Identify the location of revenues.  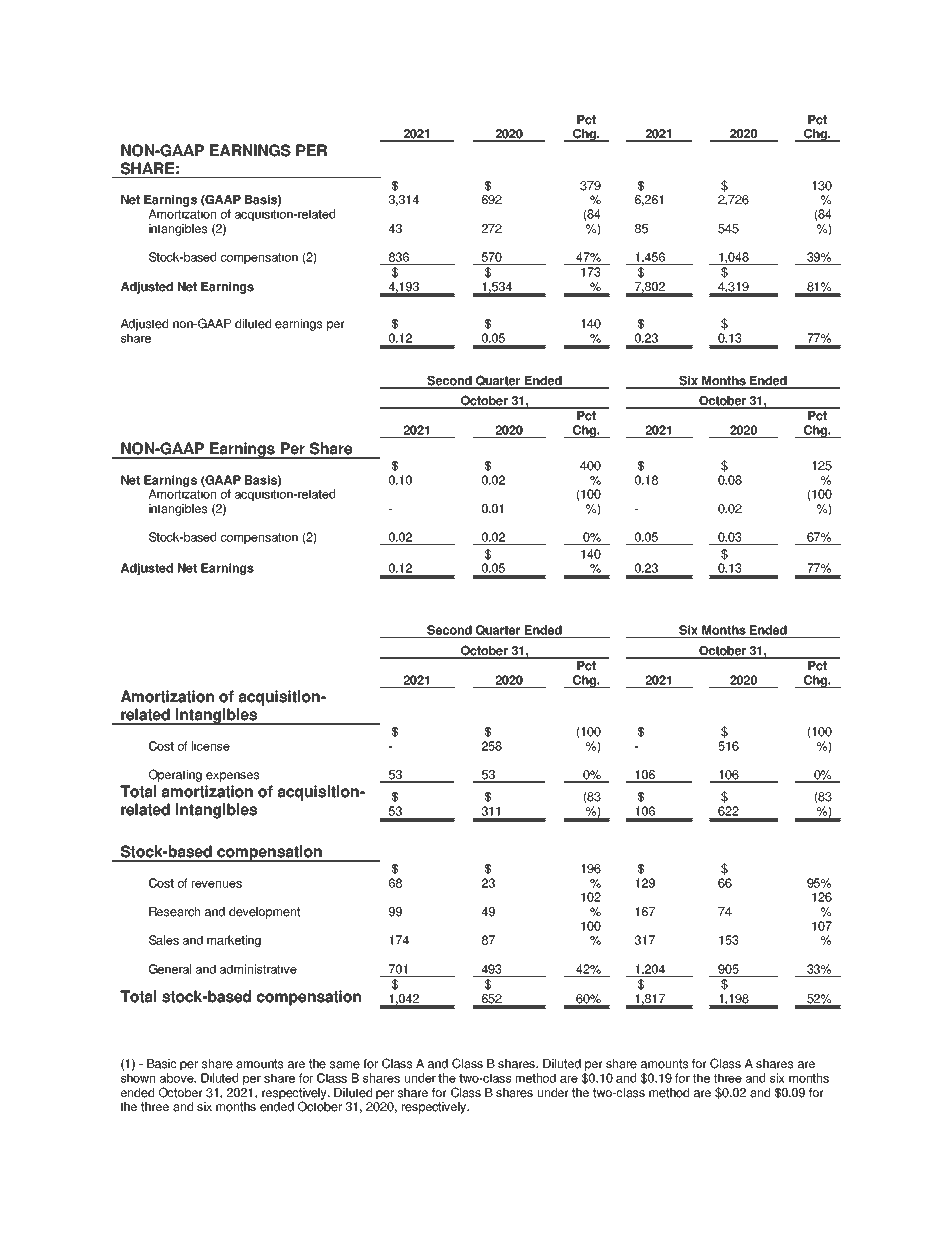
(217, 884).
